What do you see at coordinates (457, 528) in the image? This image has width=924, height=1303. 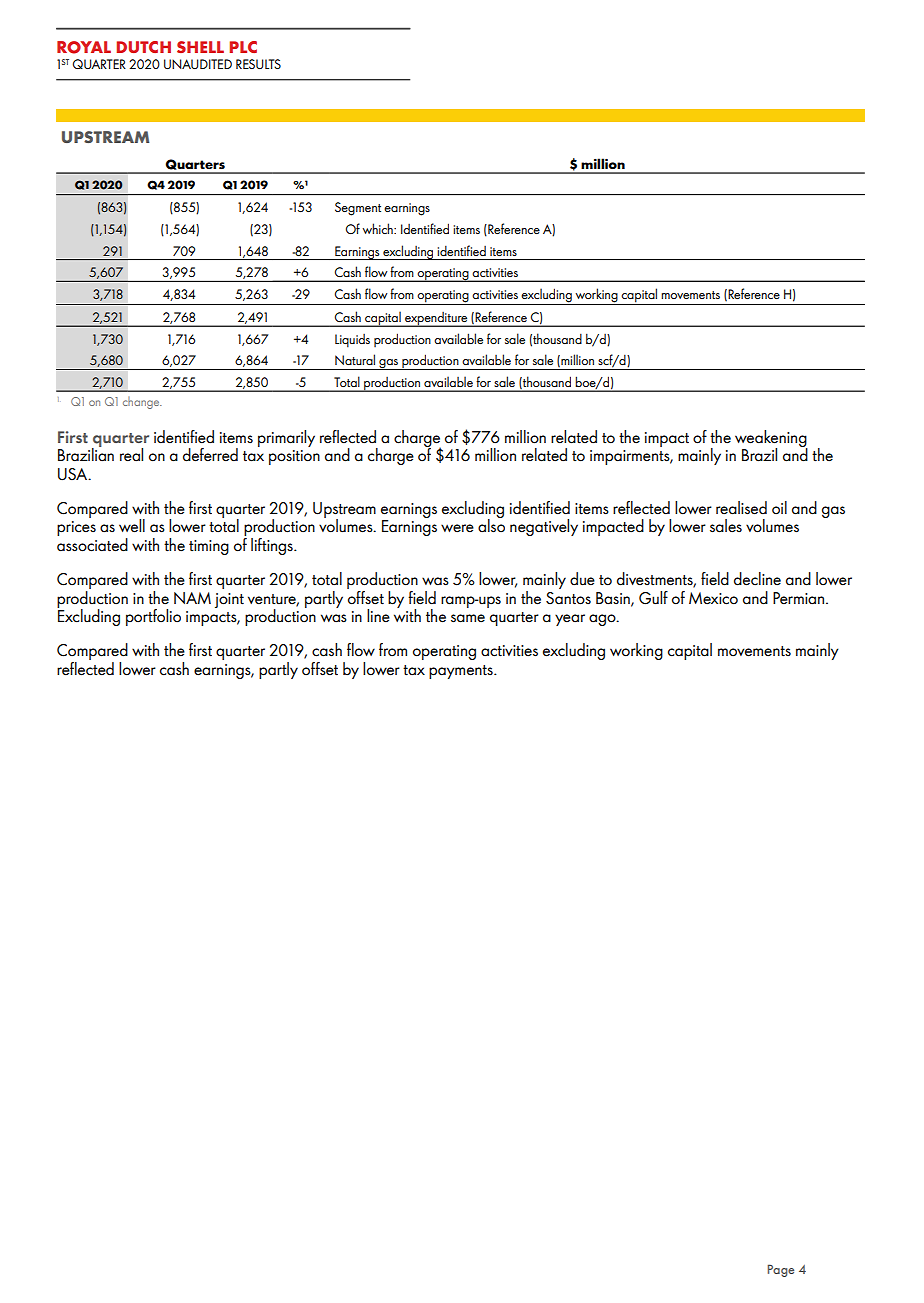 I see `were` at bounding box center [457, 528].
